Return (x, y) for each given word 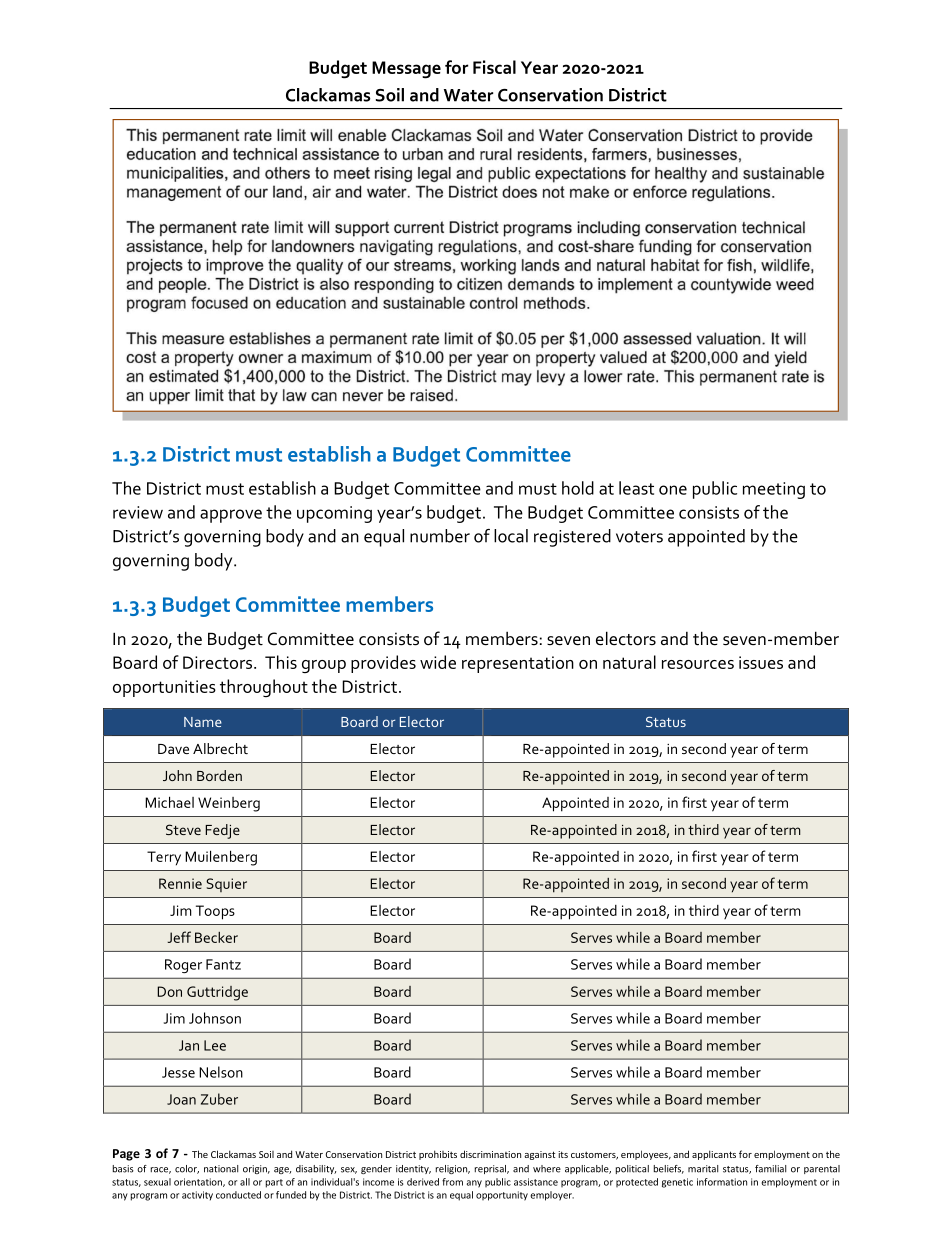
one (673, 490)
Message (406, 70)
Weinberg (229, 804)
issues (761, 662)
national (221, 1169)
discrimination (490, 1154)
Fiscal (494, 67)
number (440, 536)
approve (231, 516)
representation (518, 664)
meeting (774, 490)
